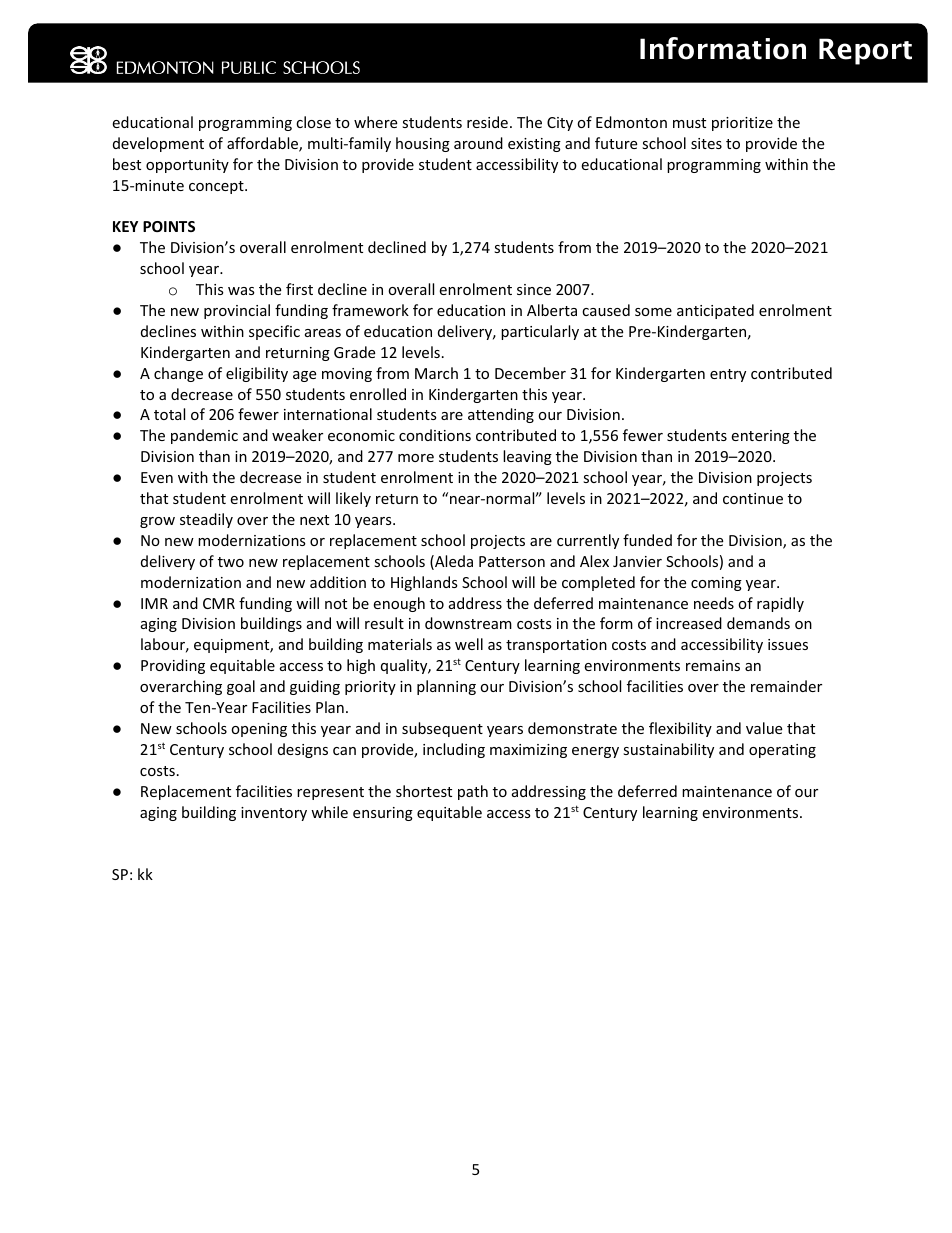 This screenshot has height=1233, width=952. What do you see at coordinates (178, 374) in the screenshot?
I see `change` at bounding box center [178, 374].
